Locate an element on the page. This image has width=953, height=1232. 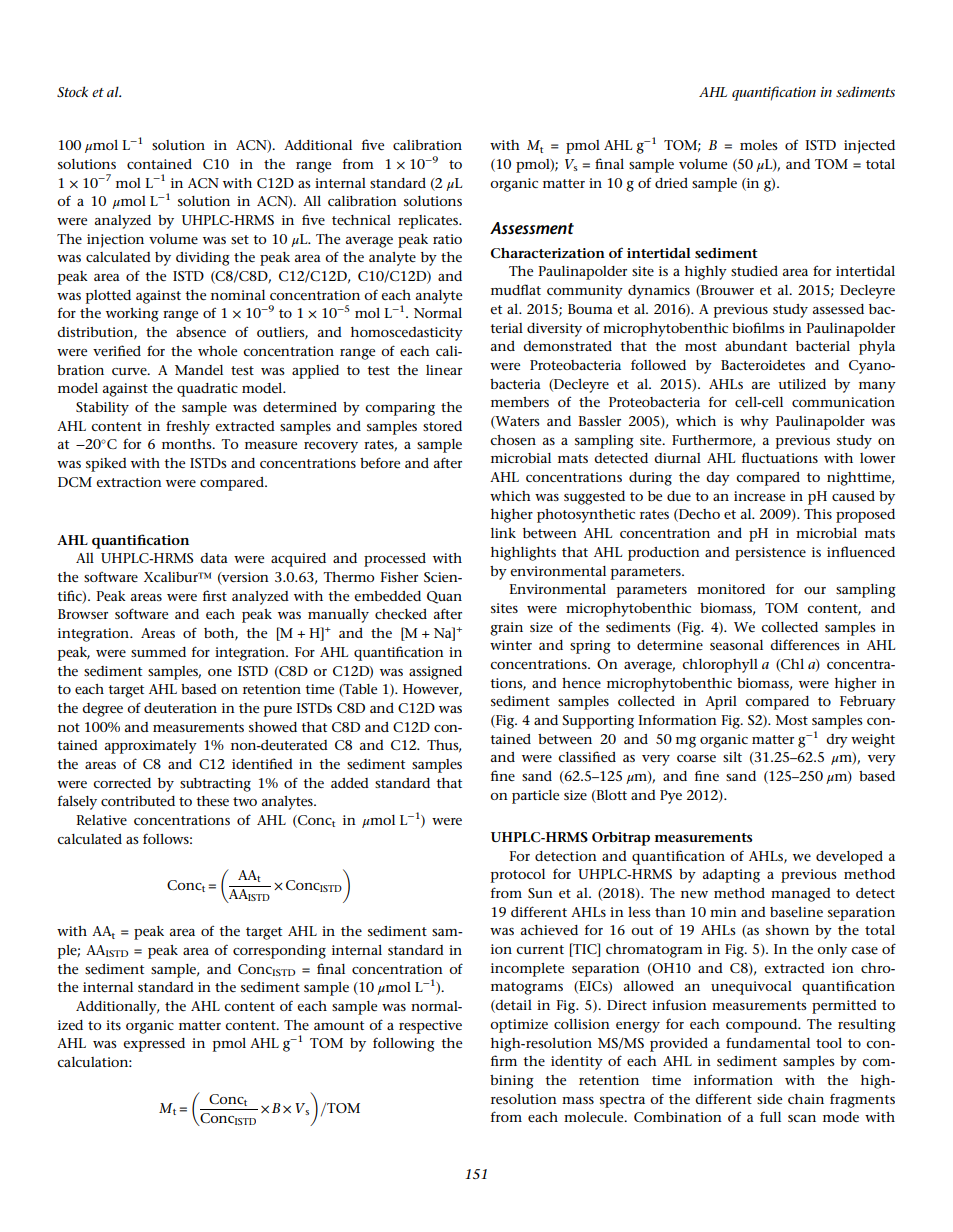
Bacteroidetes is located at coordinates (763, 365).
